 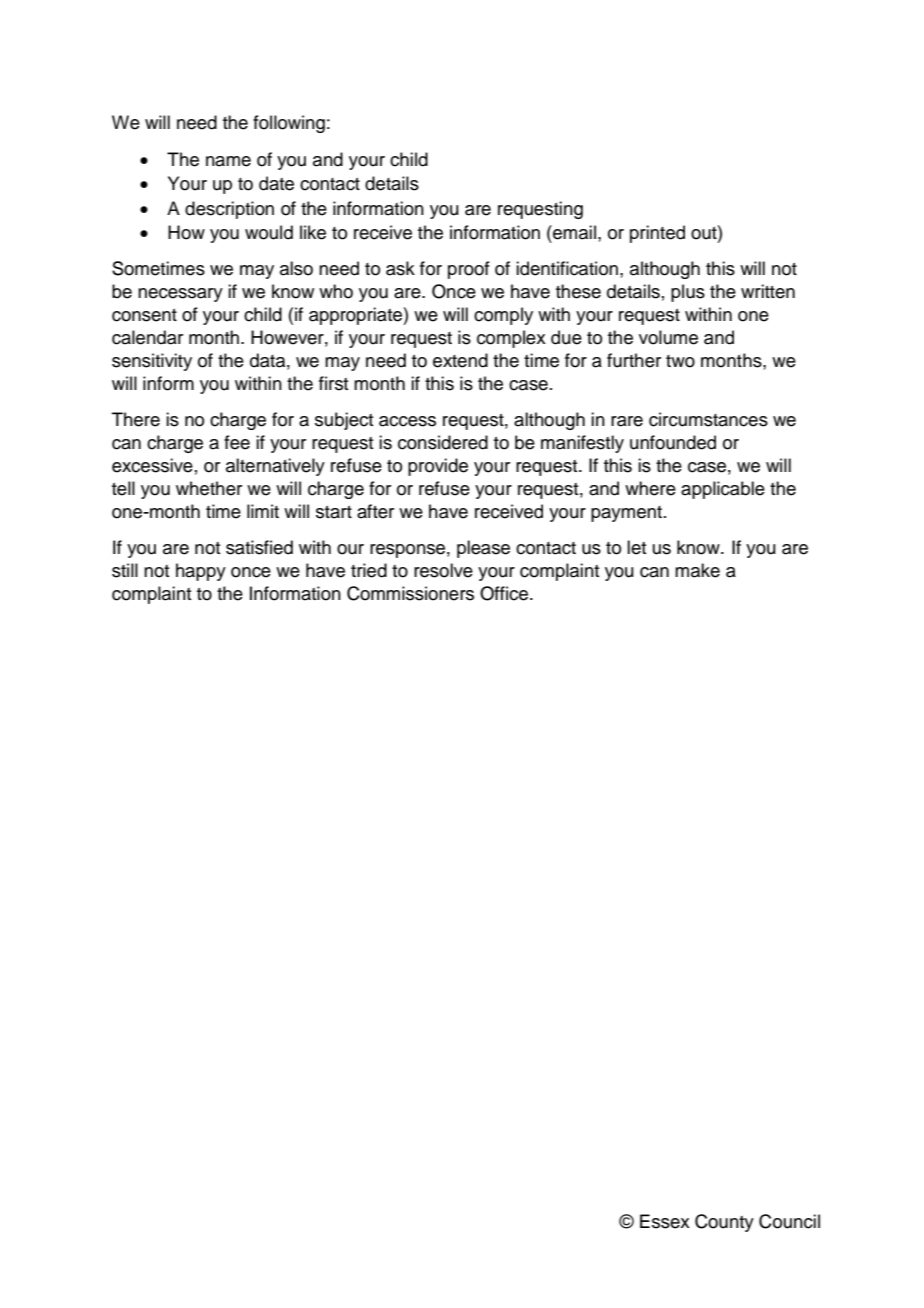 What do you see at coordinates (708, 419) in the screenshot?
I see `circumstances` at bounding box center [708, 419].
